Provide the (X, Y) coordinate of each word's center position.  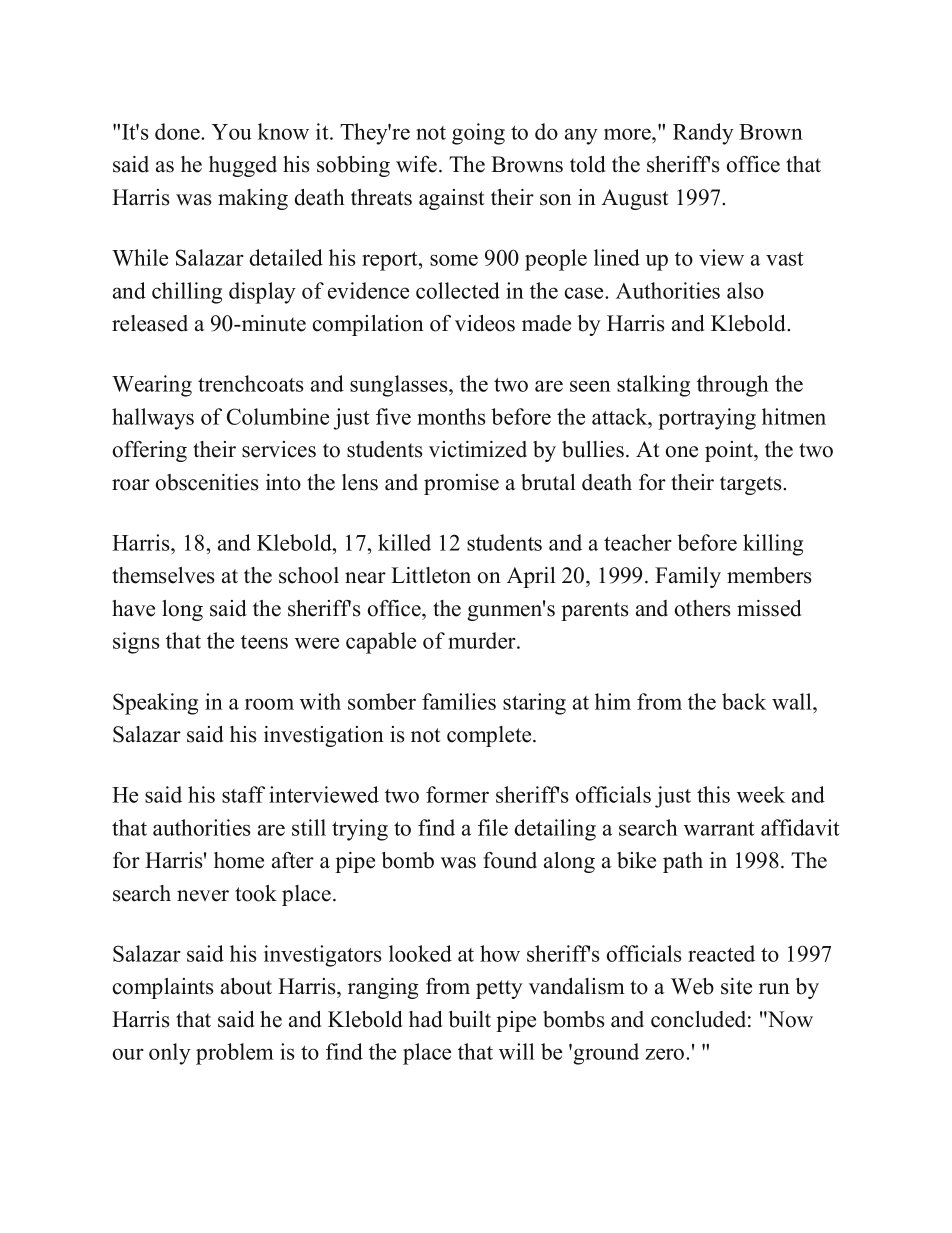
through (733, 386)
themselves (163, 575)
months (451, 416)
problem (235, 1054)
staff (243, 794)
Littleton (431, 575)
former (457, 794)
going (478, 134)
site (736, 986)
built (470, 1019)
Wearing (152, 386)
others (703, 608)
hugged (243, 166)
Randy (703, 134)
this (713, 794)
